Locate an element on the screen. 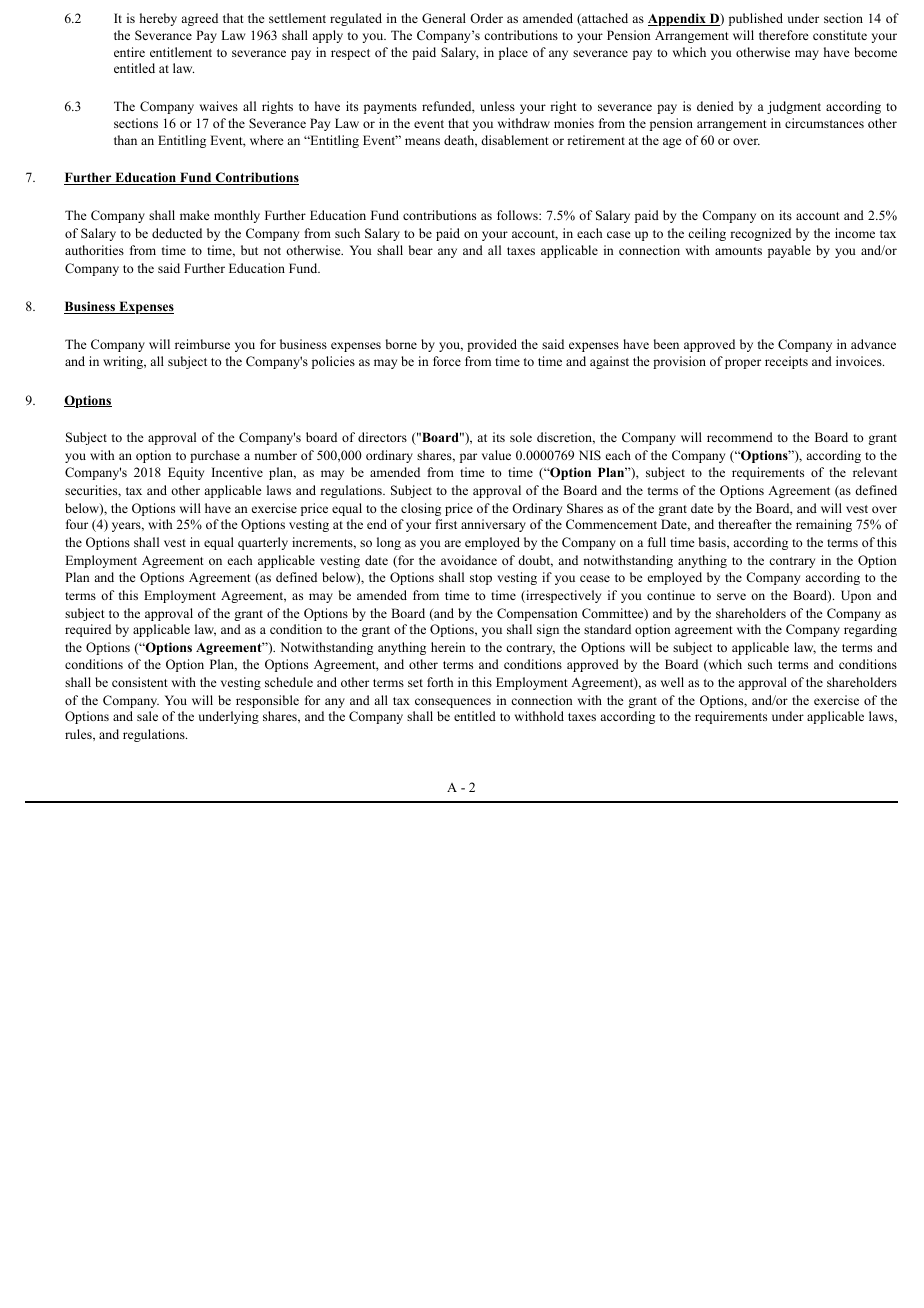 The image size is (924, 1308). consistent is located at coordinates (140, 682).
